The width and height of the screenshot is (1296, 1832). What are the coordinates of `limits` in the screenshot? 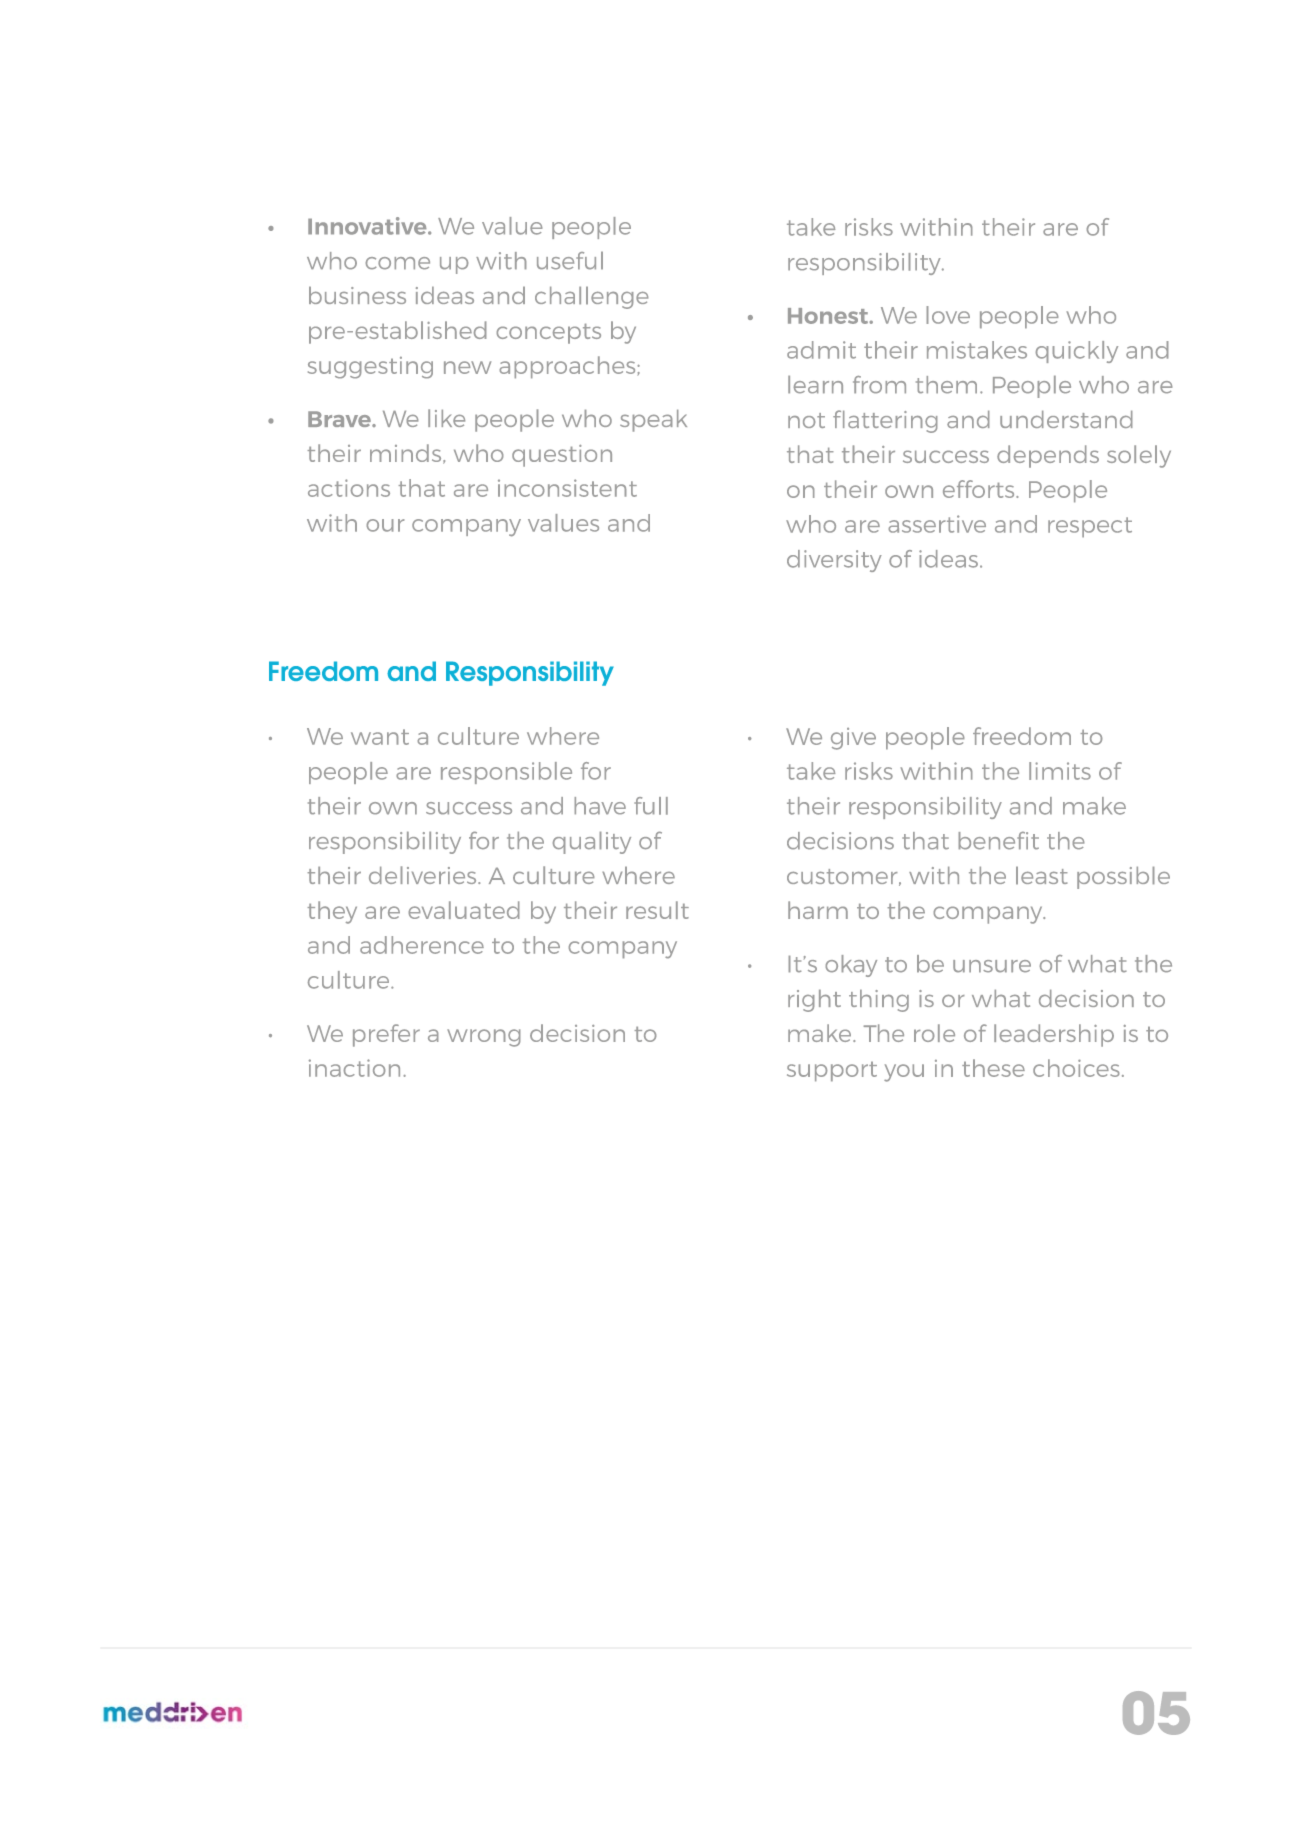 It's located at (1060, 771).
